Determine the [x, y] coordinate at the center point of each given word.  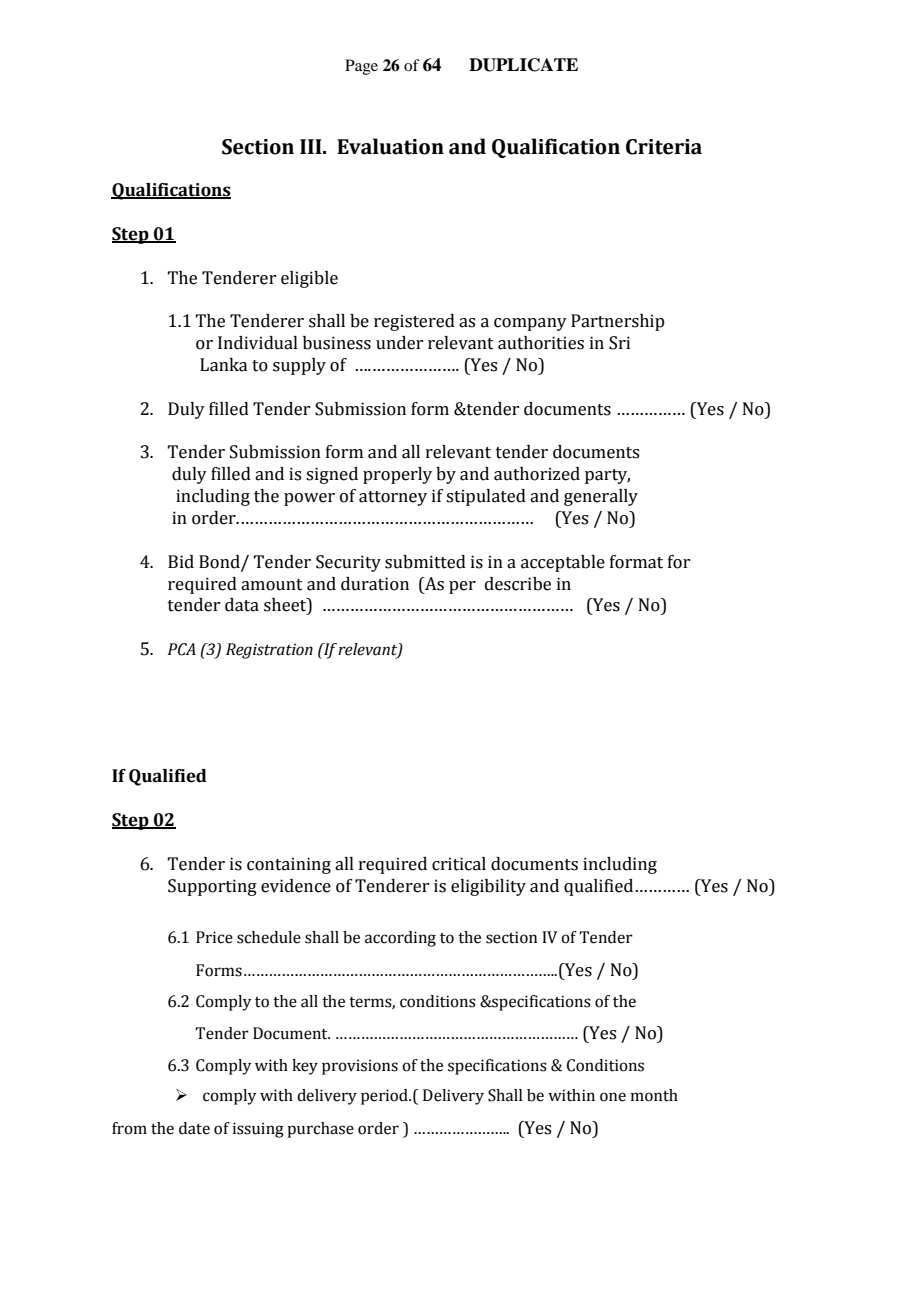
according [400, 939]
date [194, 1128]
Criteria [664, 147]
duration [375, 584]
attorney [393, 498]
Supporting [212, 887]
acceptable [563, 563]
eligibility [488, 887]
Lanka [223, 365]
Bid [181, 562]
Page [361, 67]
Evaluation [390, 146]
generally [601, 497]
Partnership [617, 322]
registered [414, 322]
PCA [182, 649]
